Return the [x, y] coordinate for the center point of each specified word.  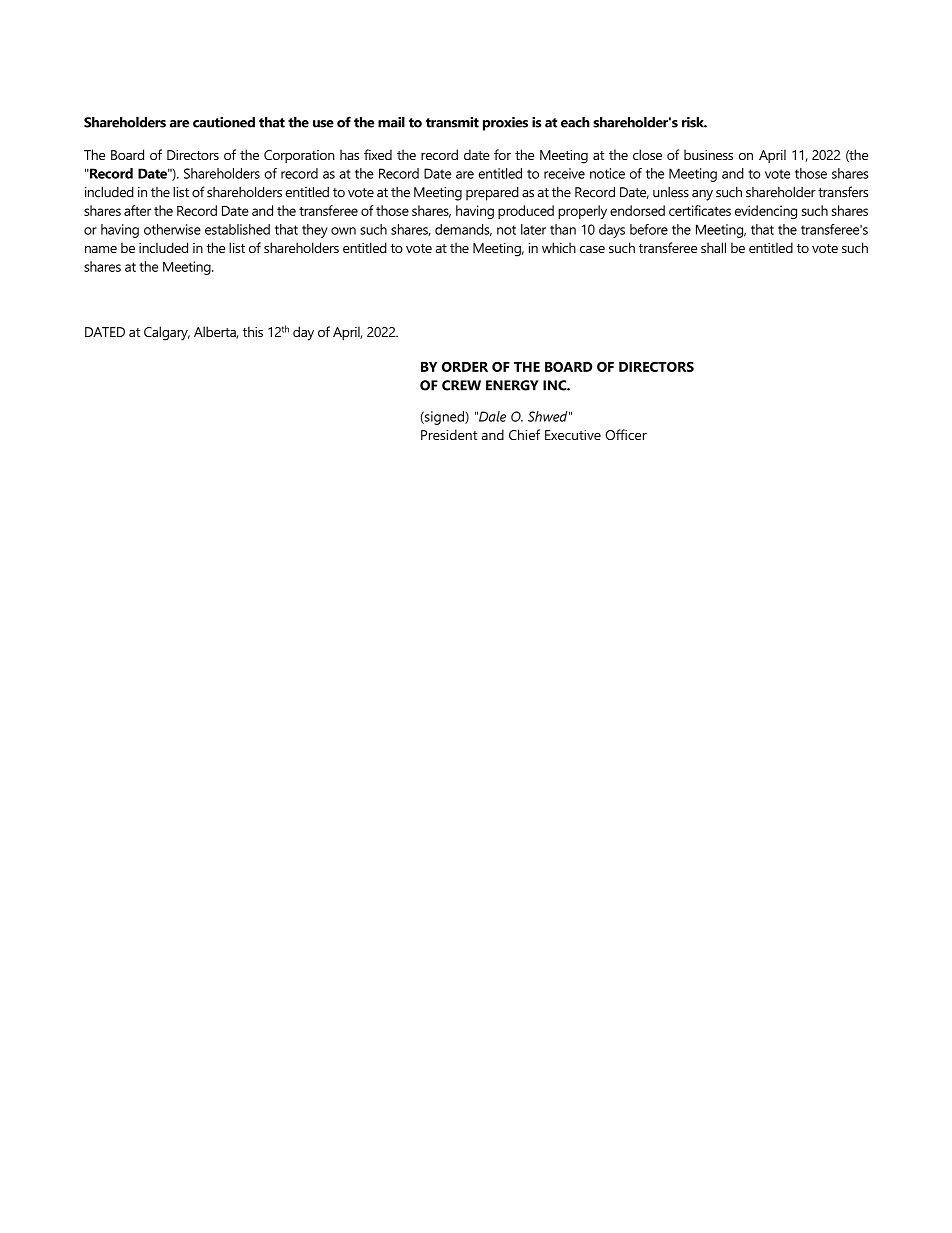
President [449, 434]
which [559, 247]
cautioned [224, 122]
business [708, 154]
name [101, 249]
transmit [452, 122]
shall [713, 247]
